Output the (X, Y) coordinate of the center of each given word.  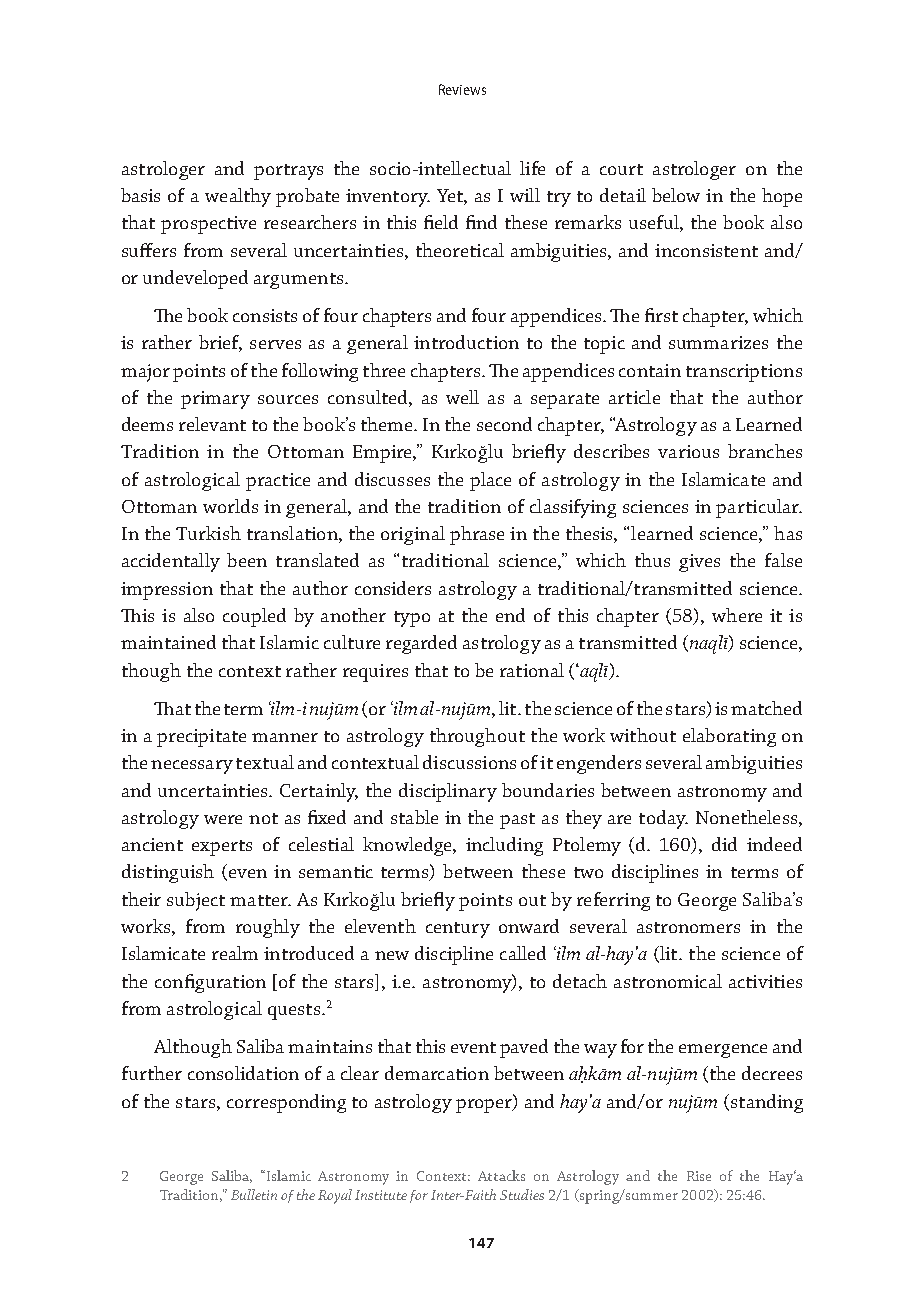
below (676, 195)
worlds (230, 506)
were (223, 819)
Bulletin (254, 1194)
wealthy (238, 197)
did (724, 844)
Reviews (462, 89)
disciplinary (448, 792)
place (490, 481)
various (688, 451)
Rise (699, 1176)
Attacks (501, 1175)
